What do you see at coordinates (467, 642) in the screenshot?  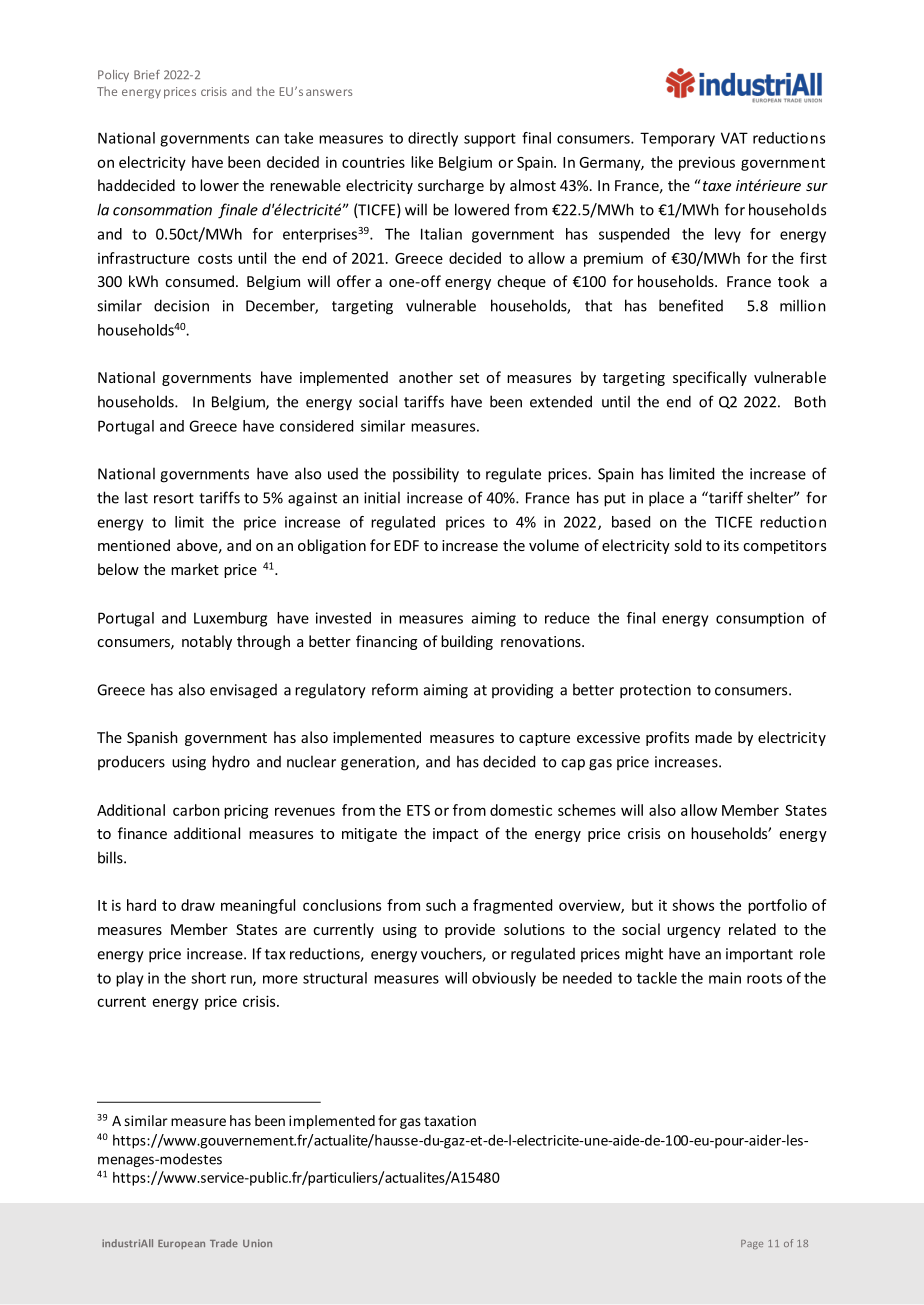 I see `building` at bounding box center [467, 642].
